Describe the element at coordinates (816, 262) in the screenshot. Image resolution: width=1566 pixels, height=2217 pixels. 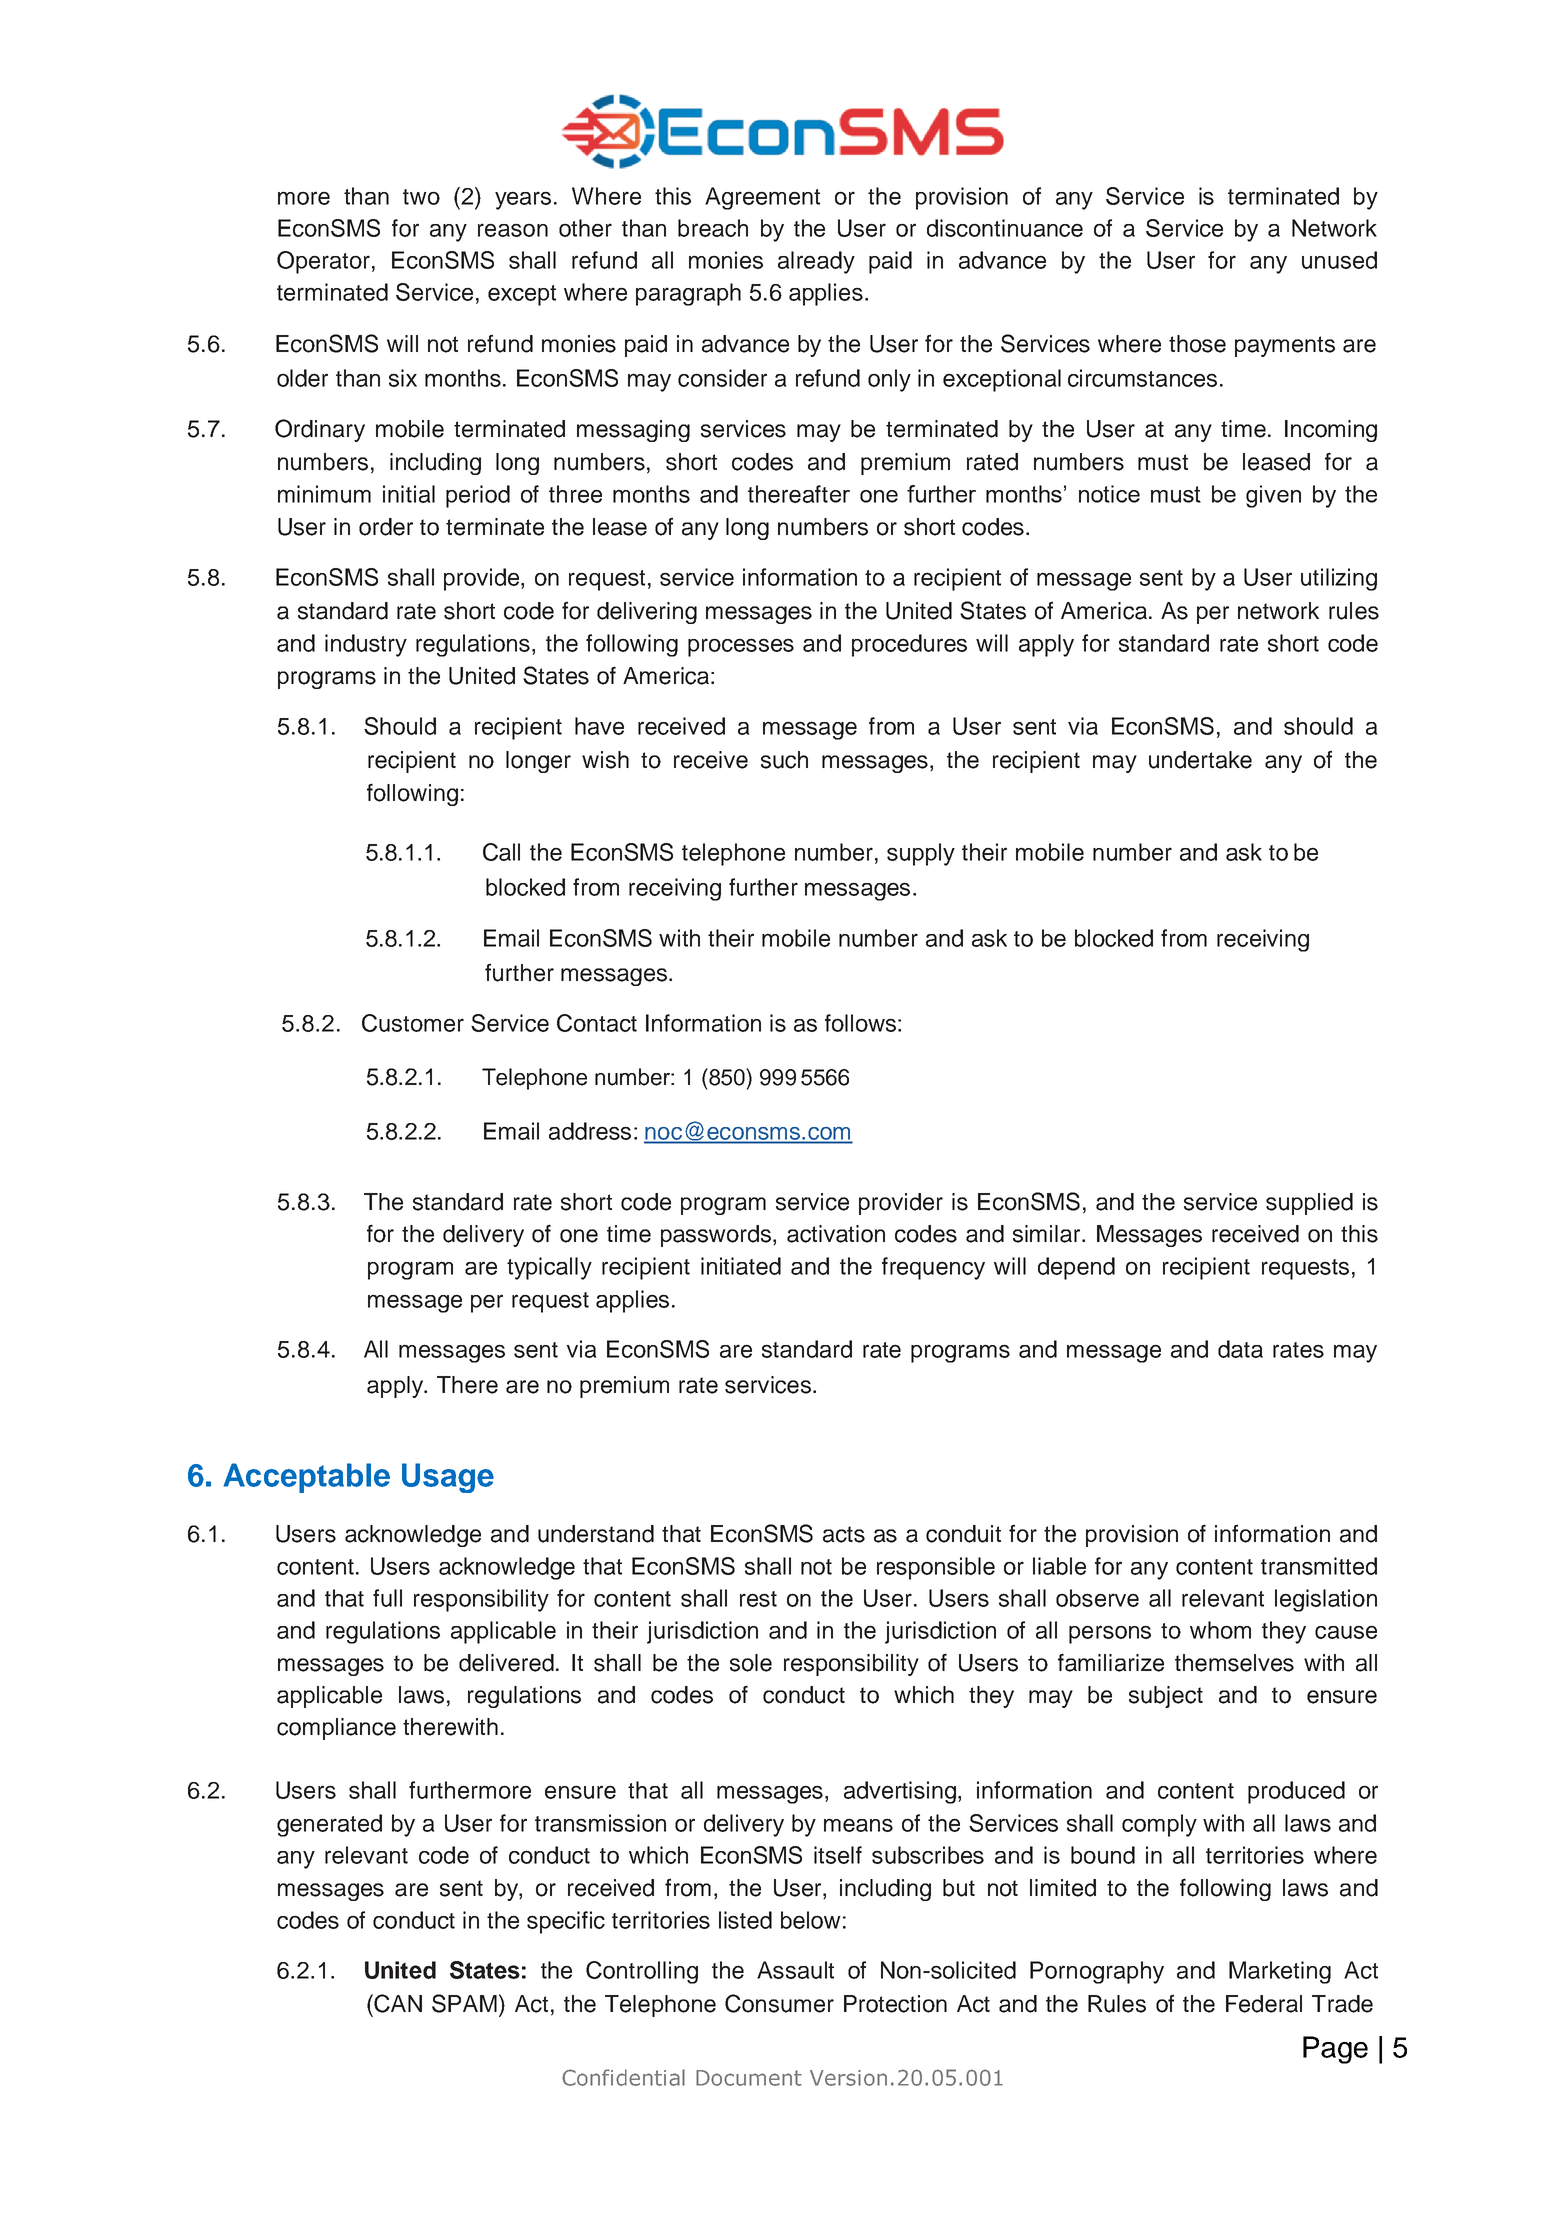
I see `already` at that location.
